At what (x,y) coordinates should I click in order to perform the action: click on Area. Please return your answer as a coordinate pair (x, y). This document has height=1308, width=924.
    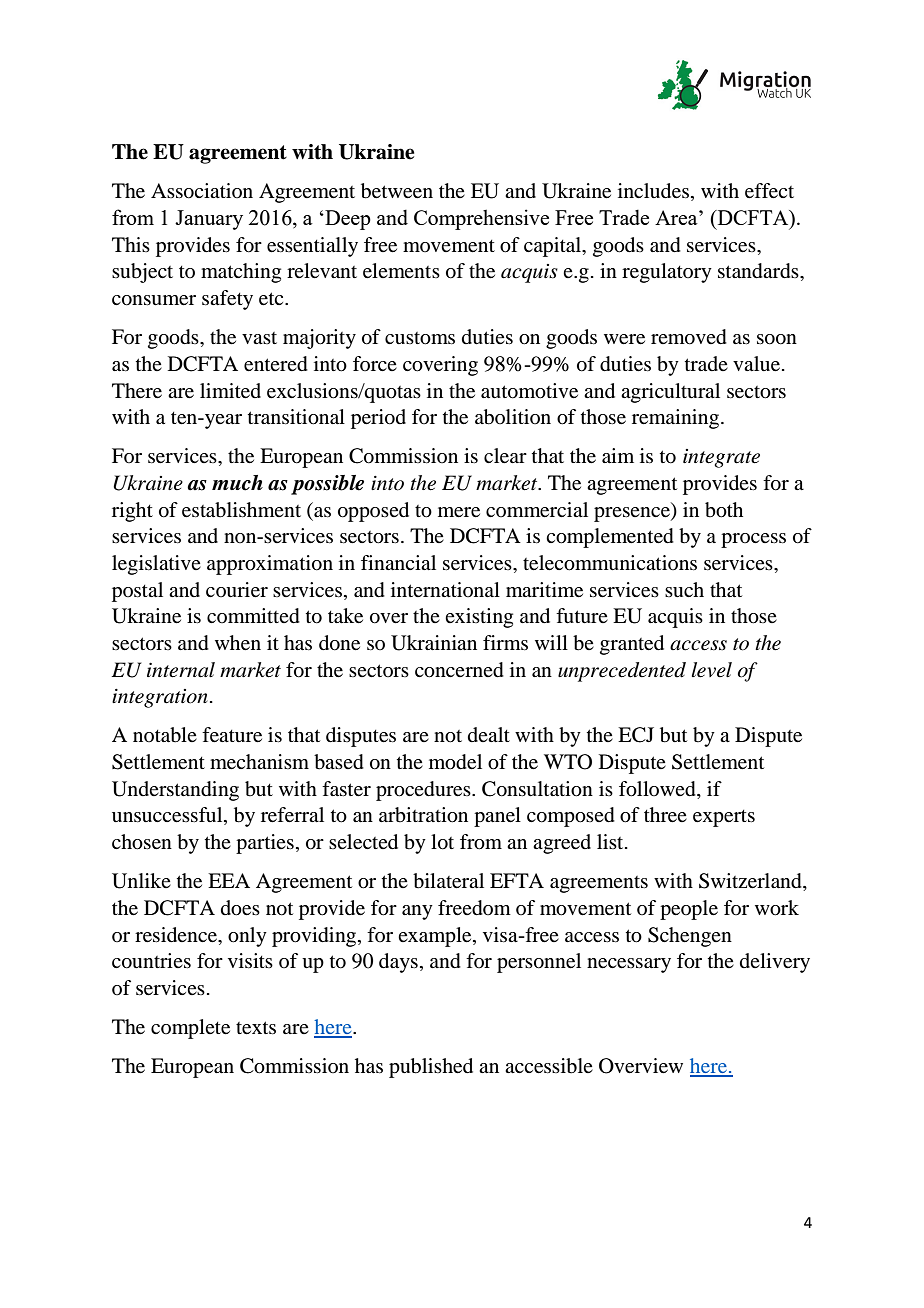
    Looking at the image, I should click on (677, 217).
